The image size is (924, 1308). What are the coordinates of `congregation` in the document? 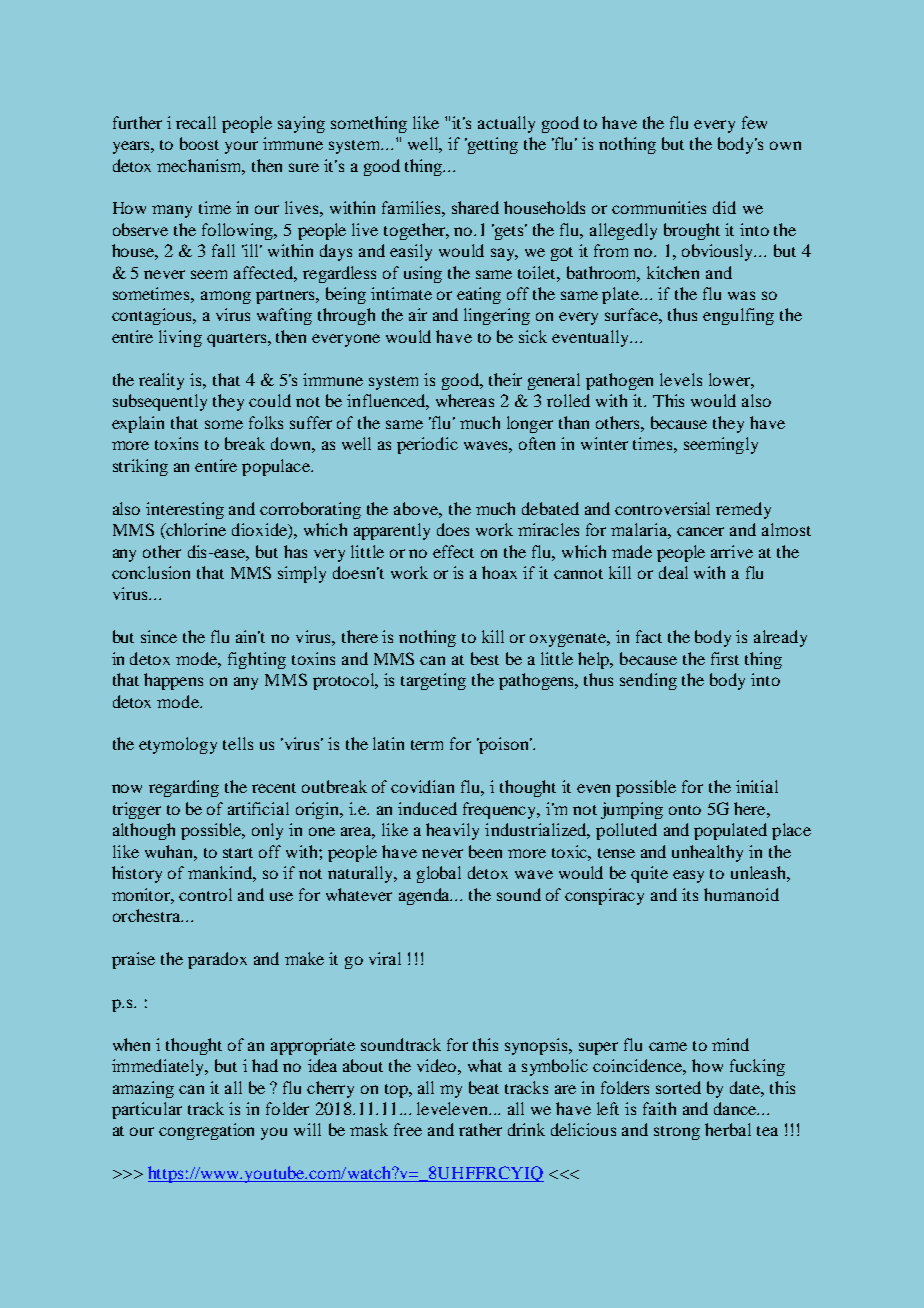 It's located at (206, 1131).
